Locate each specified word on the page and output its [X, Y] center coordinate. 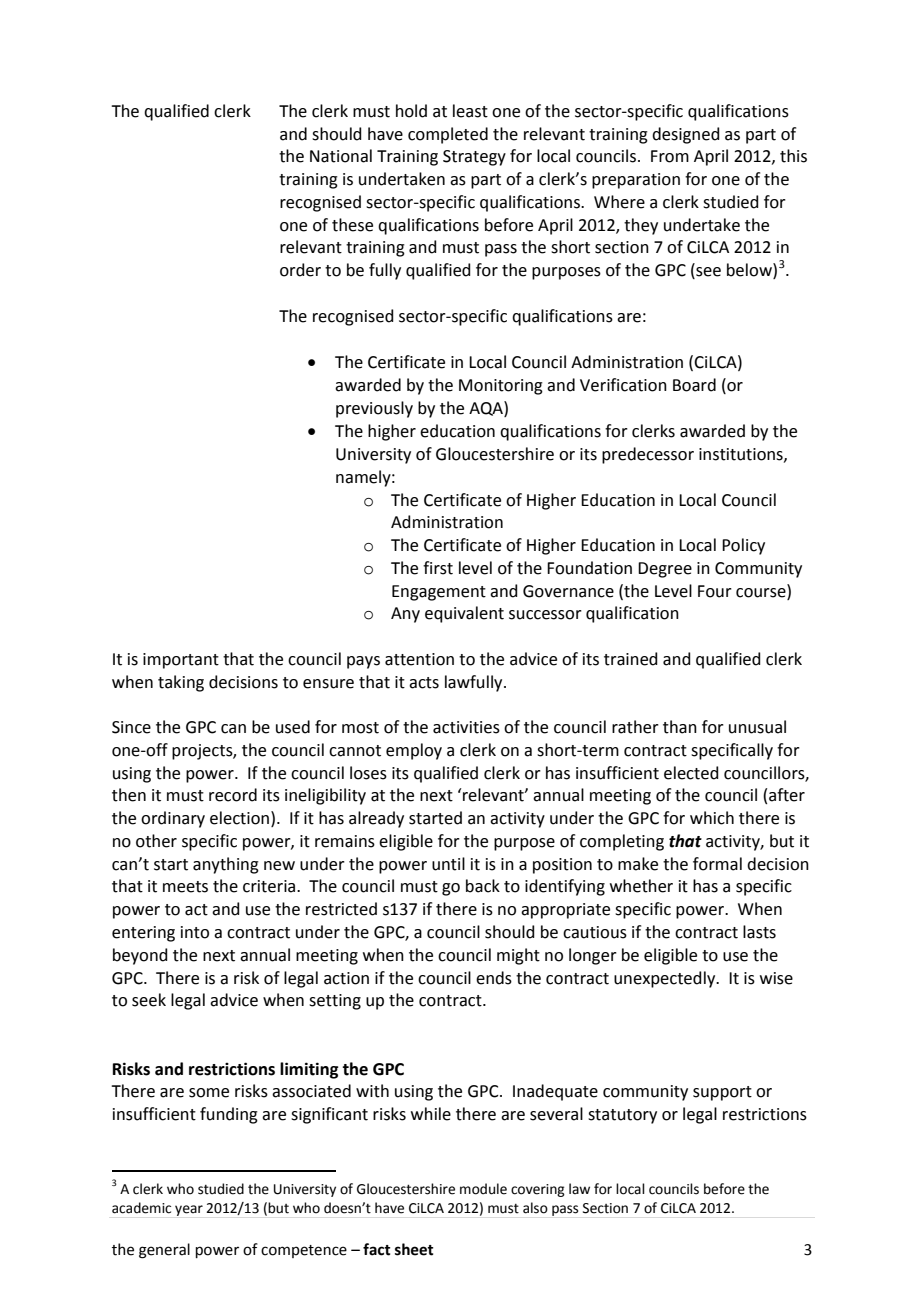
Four [715, 591]
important [181, 661]
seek [149, 1000]
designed [686, 135]
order [300, 270]
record [233, 795]
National [341, 156]
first [438, 568]
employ [414, 751]
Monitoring [501, 387]
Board [694, 385]
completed [448, 135]
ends [494, 978]
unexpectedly [666, 979]
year [189, 1210]
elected [691, 773]
